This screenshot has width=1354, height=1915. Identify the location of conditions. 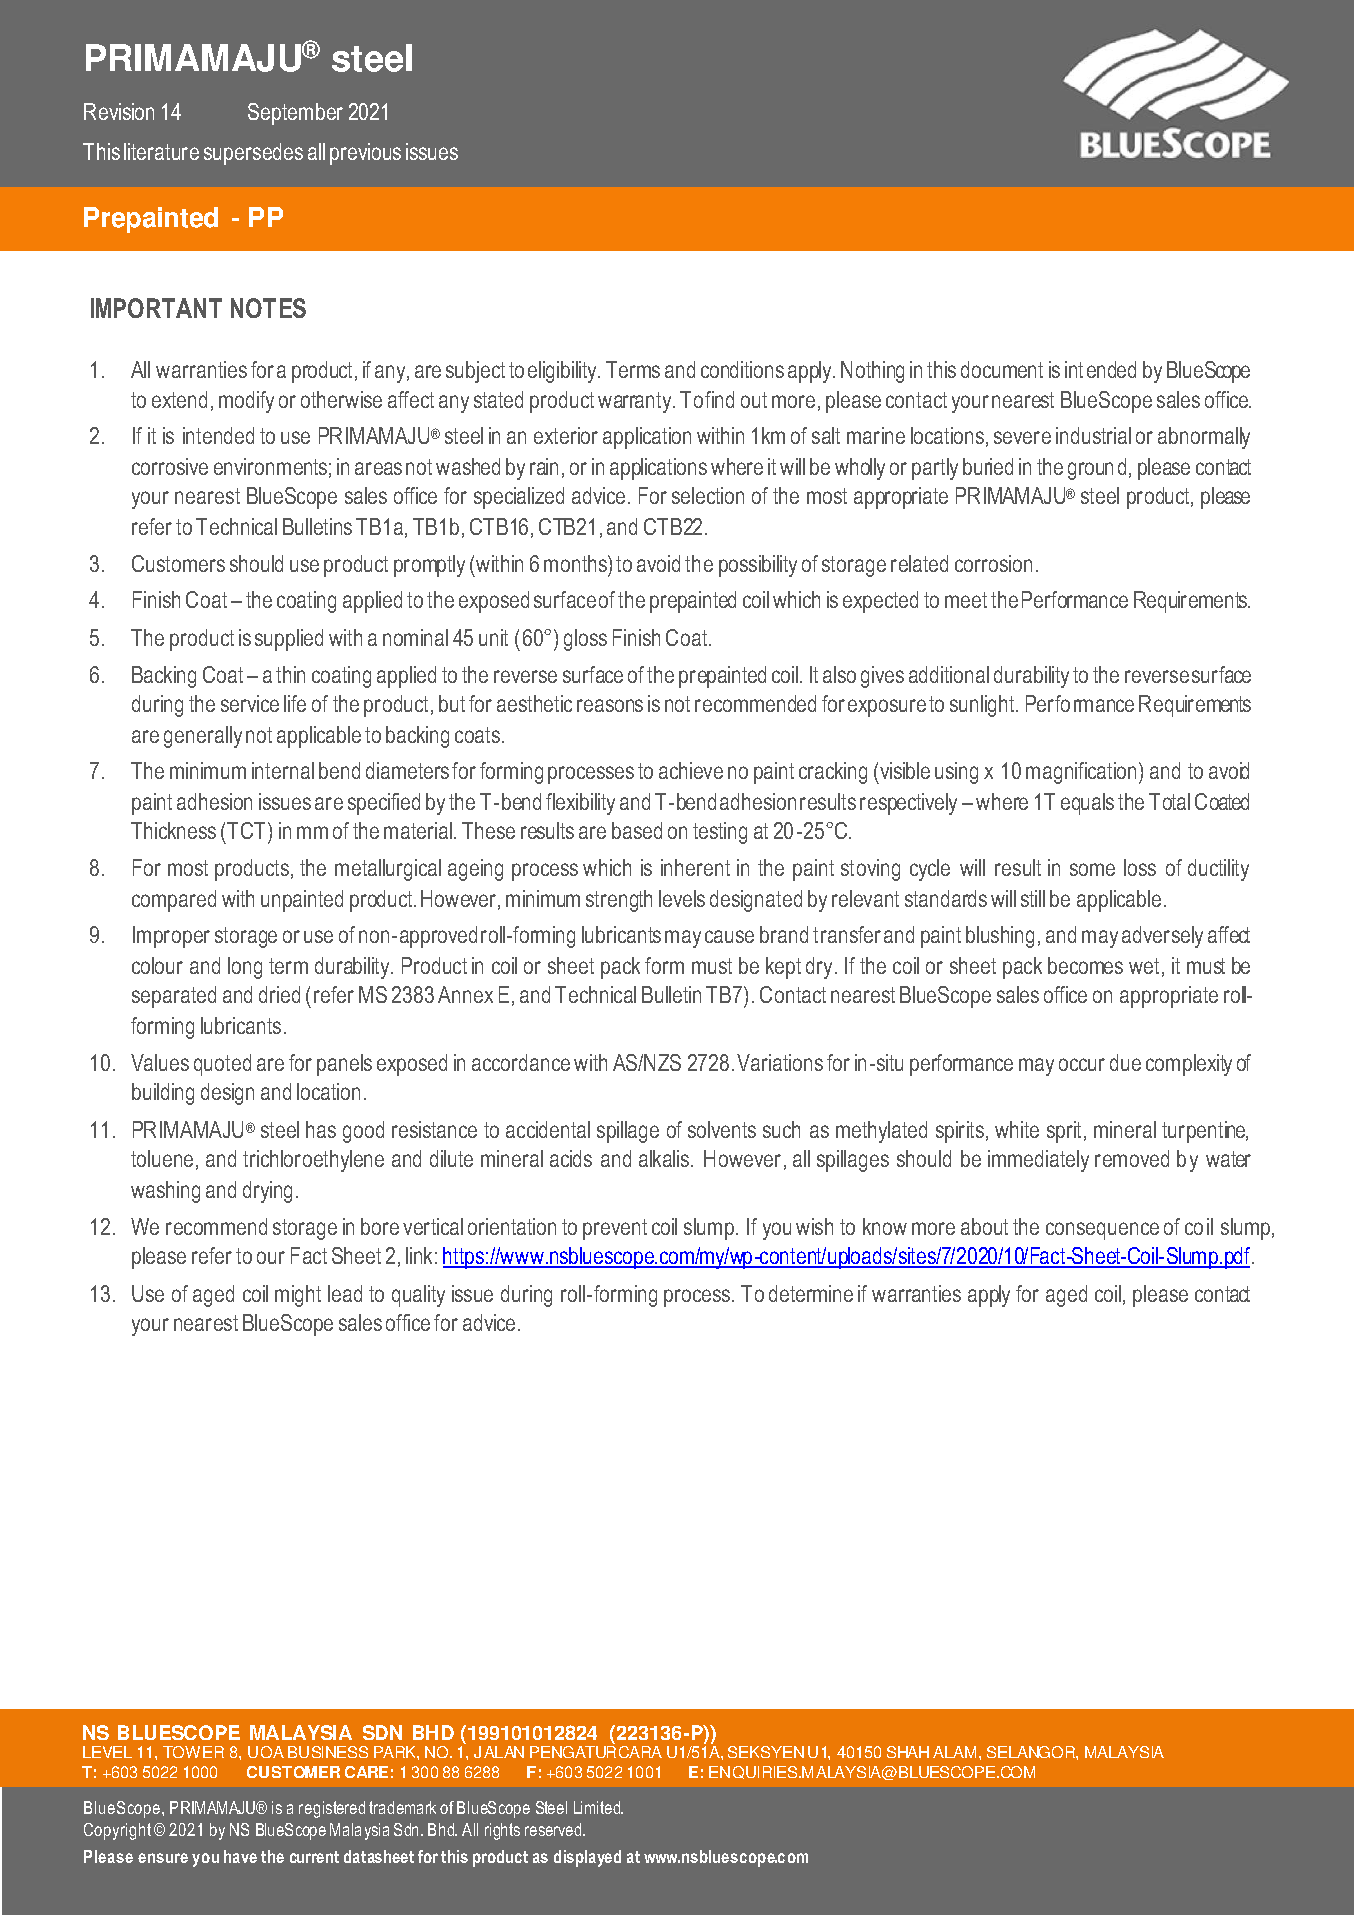
(742, 369).
